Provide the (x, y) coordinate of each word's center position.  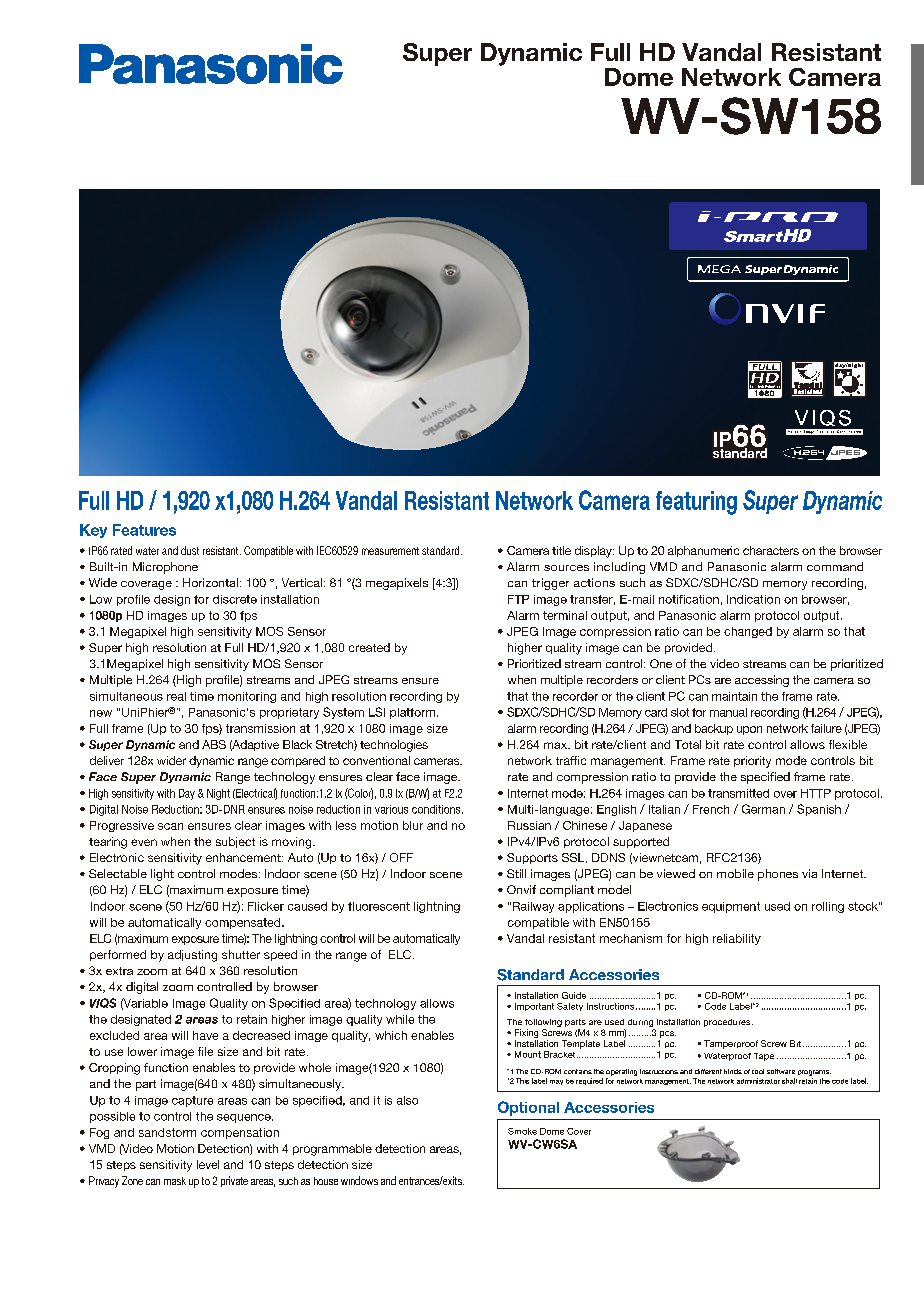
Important (534, 1007)
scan (170, 826)
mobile (735, 873)
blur (413, 825)
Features (144, 530)
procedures (728, 1023)
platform (412, 713)
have (205, 1035)
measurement (390, 551)
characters (771, 550)
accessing (762, 681)
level (208, 1164)
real (176, 696)
